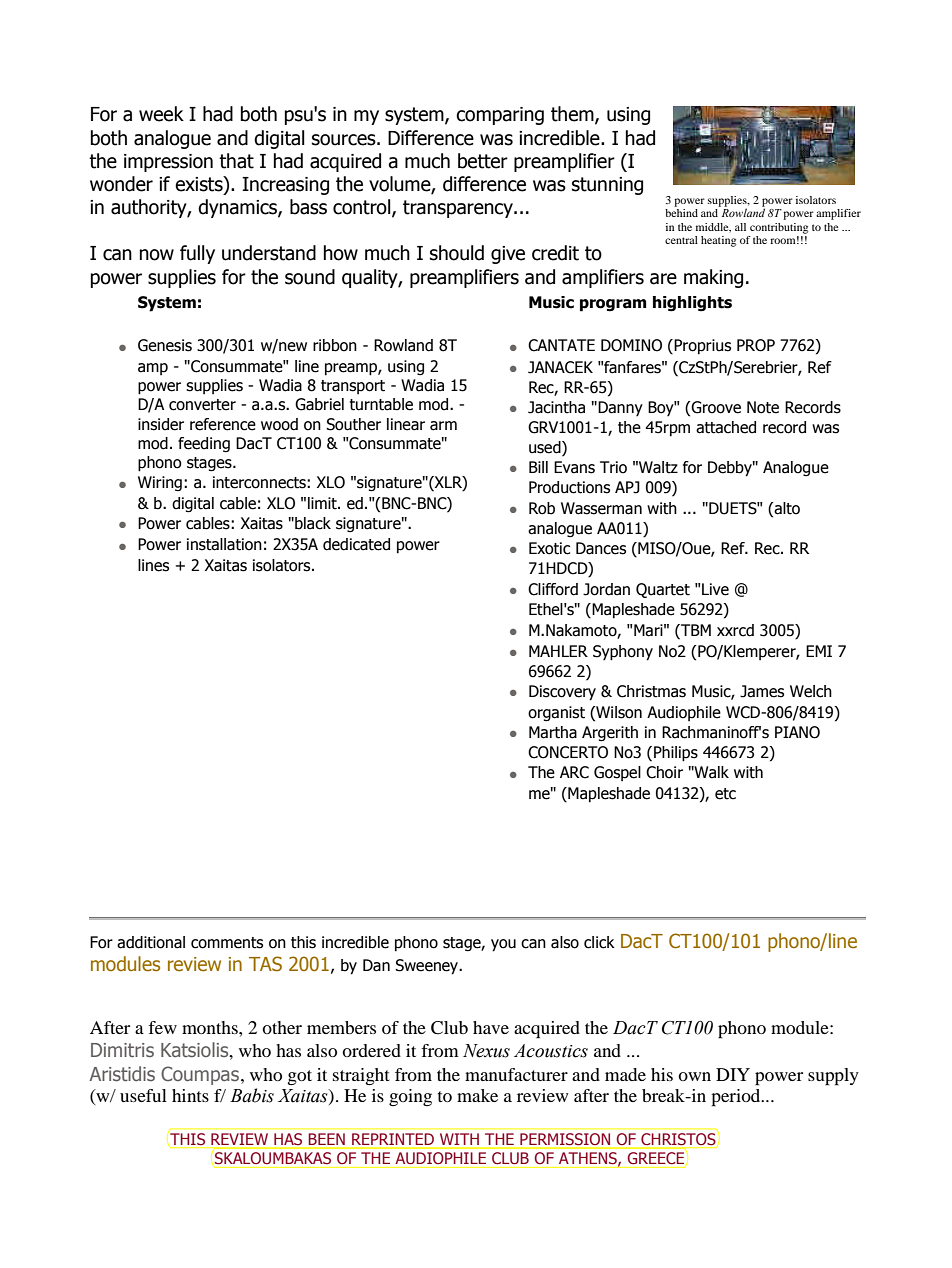 Image resolution: width=952 pixels, height=1268 pixels. Describe the element at coordinates (477, 1095) in the screenshot. I see `make` at that location.
